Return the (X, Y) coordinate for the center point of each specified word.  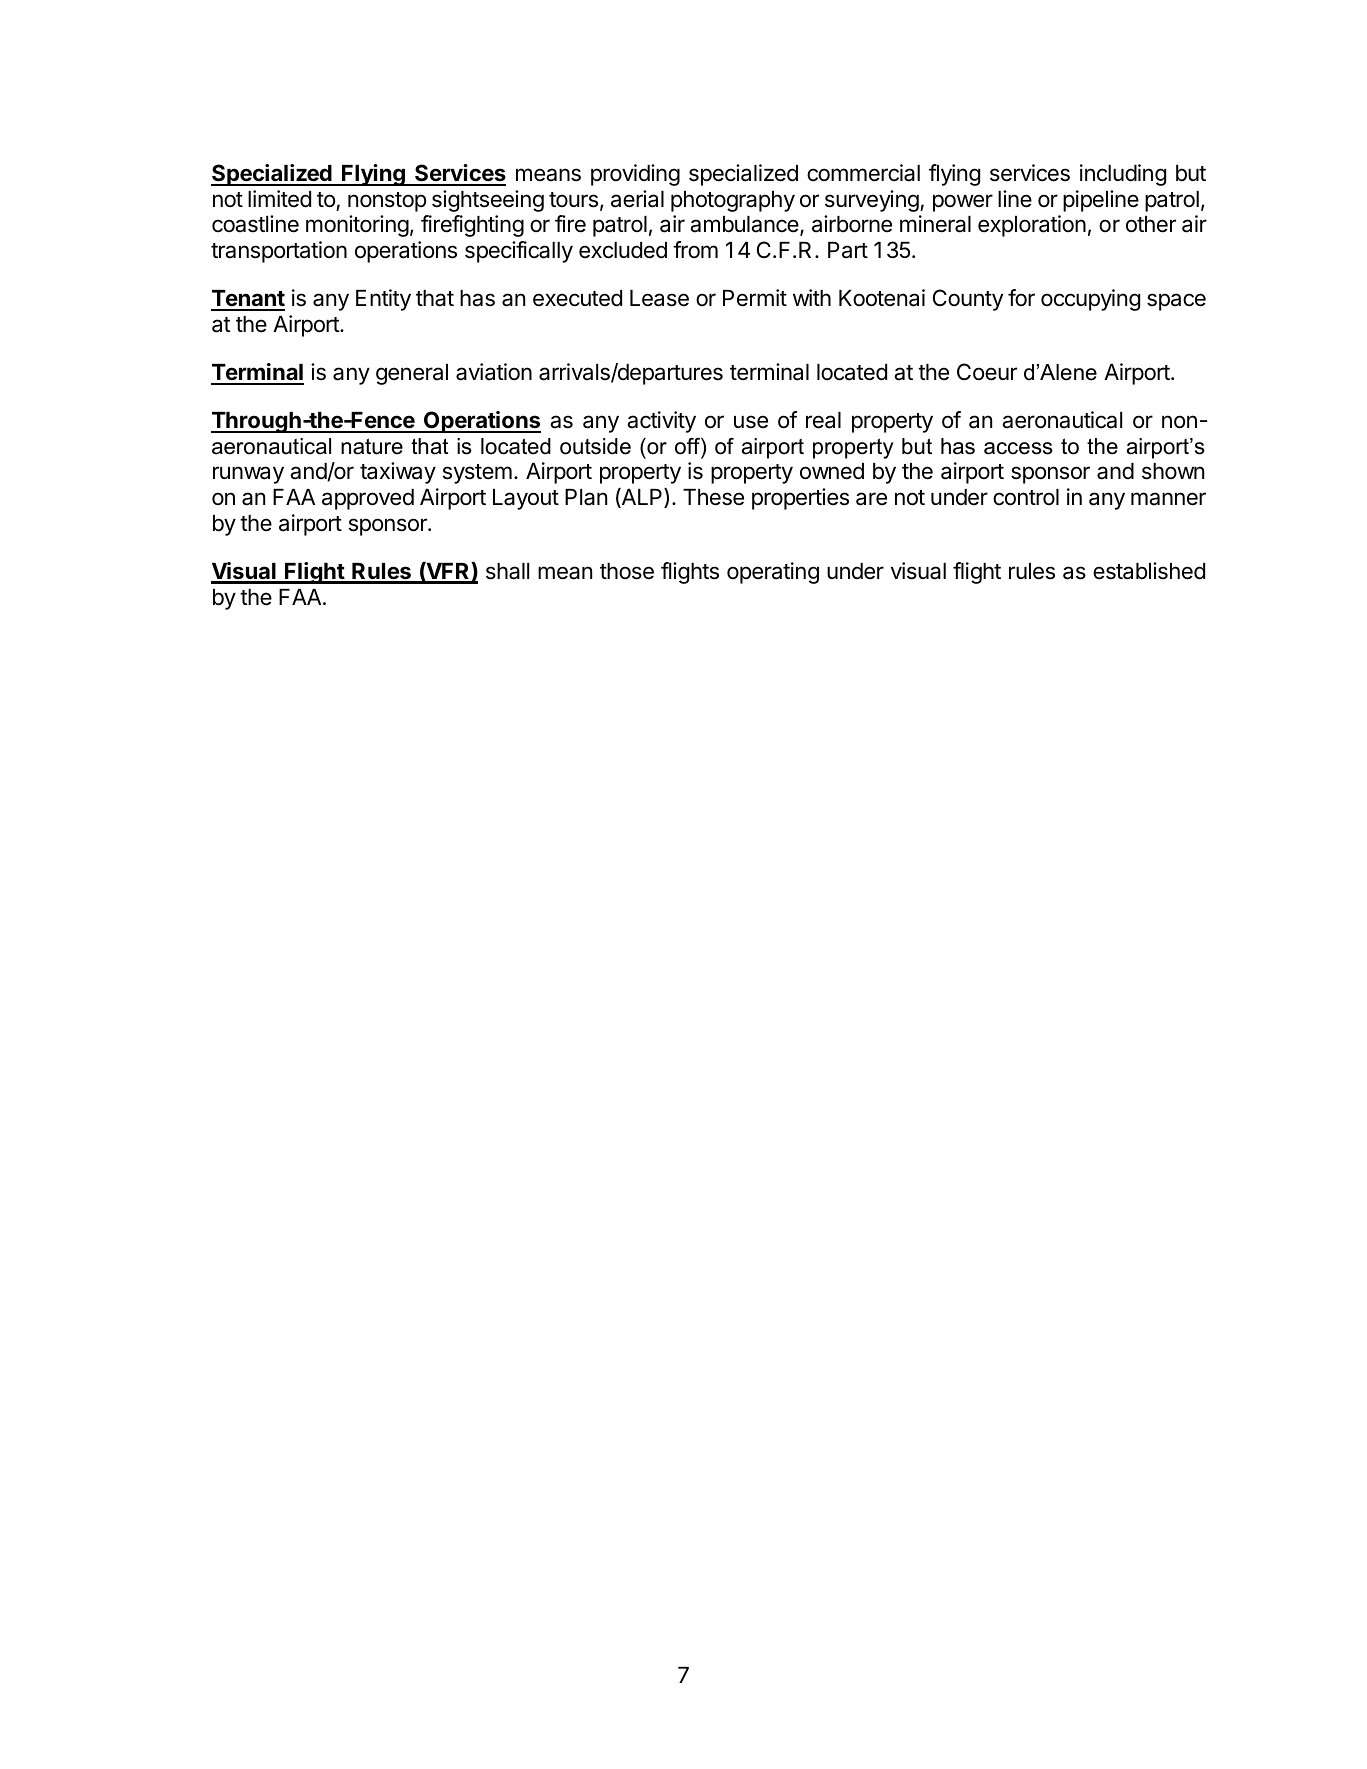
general (412, 374)
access (1018, 448)
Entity (383, 300)
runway (248, 475)
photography (733, 201)
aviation (494, 372)
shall (507, 571)
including (1123, 175)
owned (832, 471)
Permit (755, 298)
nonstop (387, 202)
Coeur (987, 372)
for (1021, 298)
